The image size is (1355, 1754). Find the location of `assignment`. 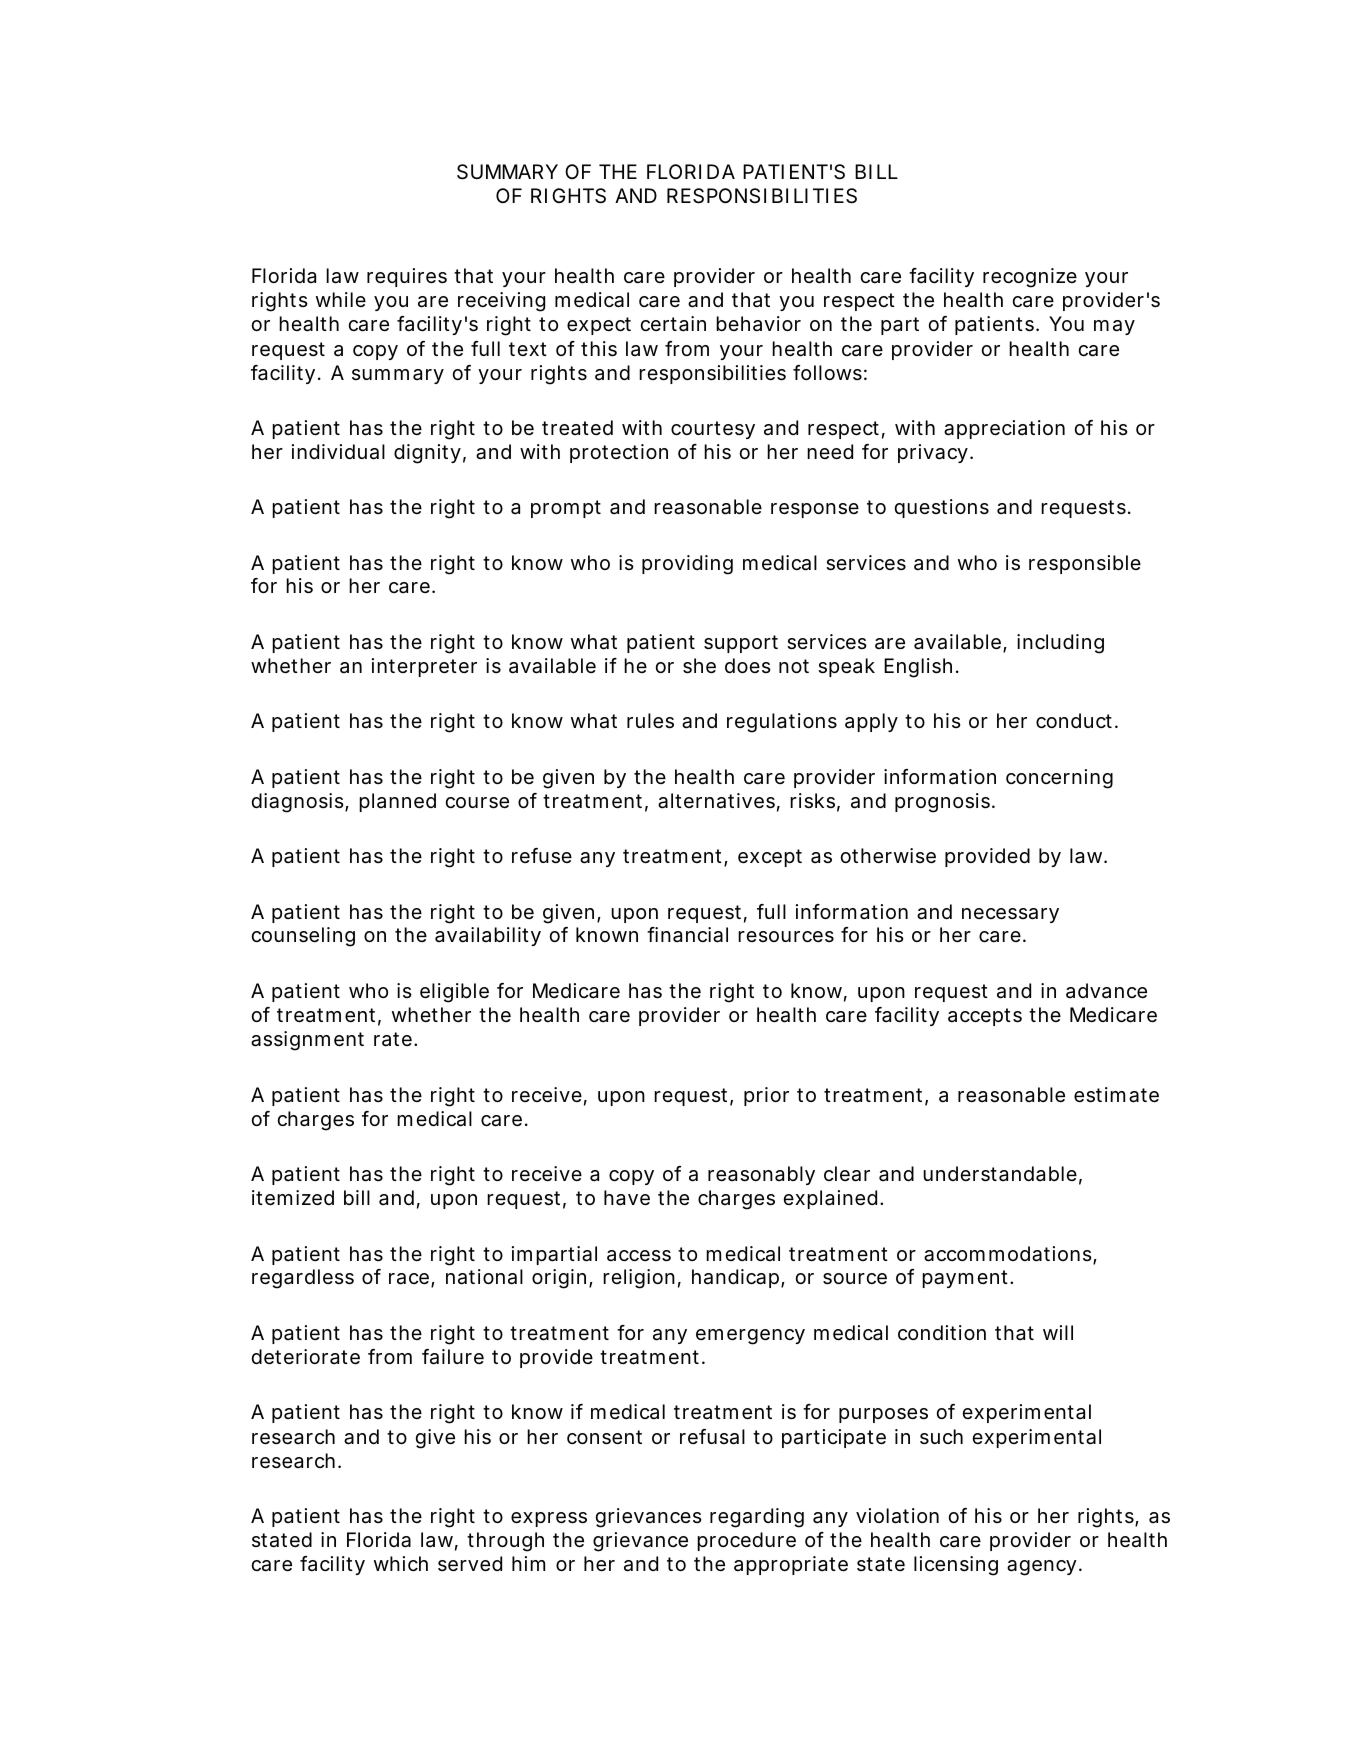

assignment is located at coordinates (307, 1041).
